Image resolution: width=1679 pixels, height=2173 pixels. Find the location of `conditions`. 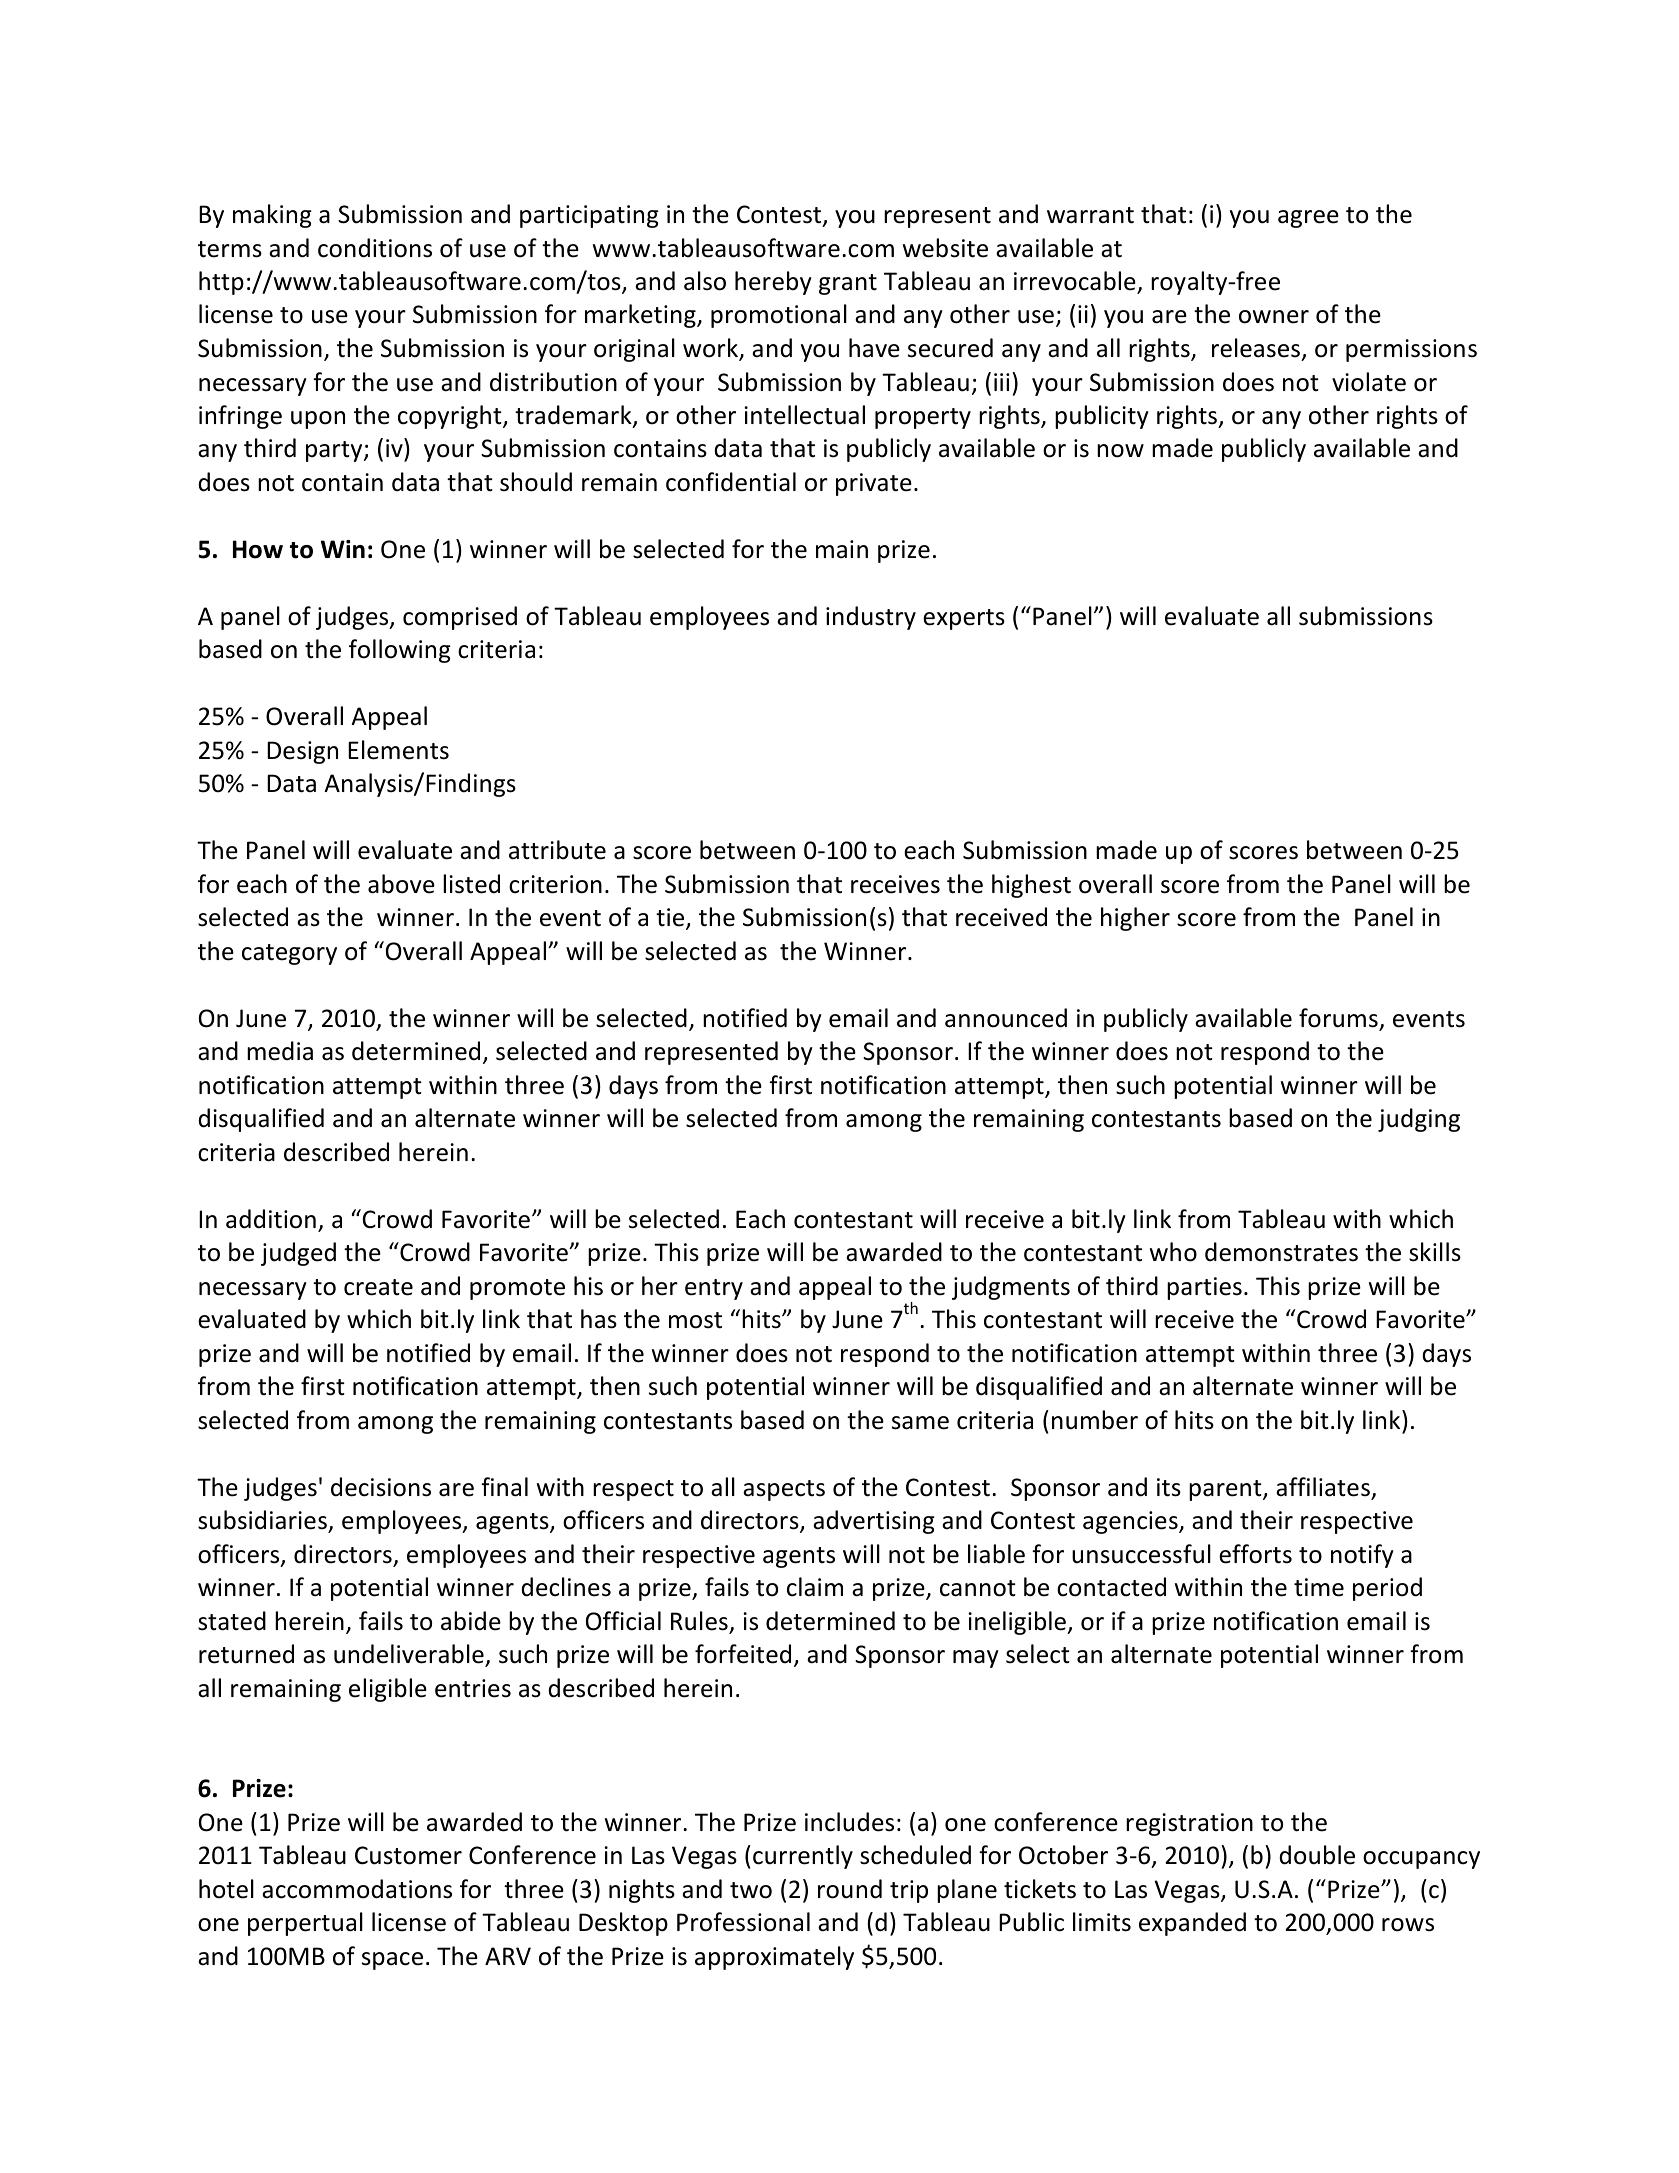

conditions is located at coordinates (375, 248).
